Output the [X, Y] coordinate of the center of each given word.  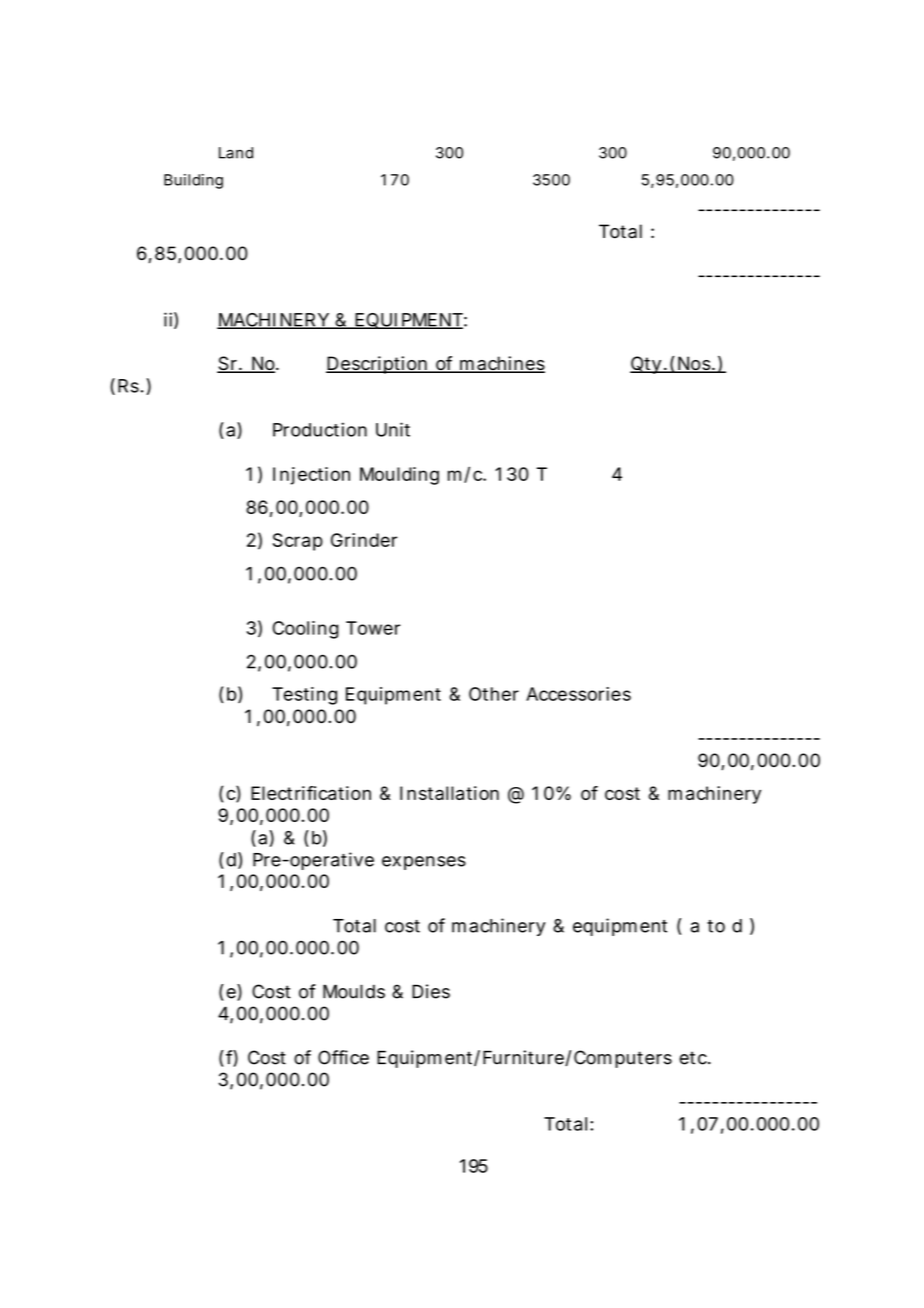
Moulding [399, 476]
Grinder [364, 540]
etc [694, 1058]
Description [378, 365]
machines [501, 364]
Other [494, 694]
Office [343, 1057]
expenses [424, 863]
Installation [449, 793]
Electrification [311, 793]
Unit [393, 429]
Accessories [578, 694]
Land [236, 153]
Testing [304, 696]
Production [320, 429]
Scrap [298, 542]
